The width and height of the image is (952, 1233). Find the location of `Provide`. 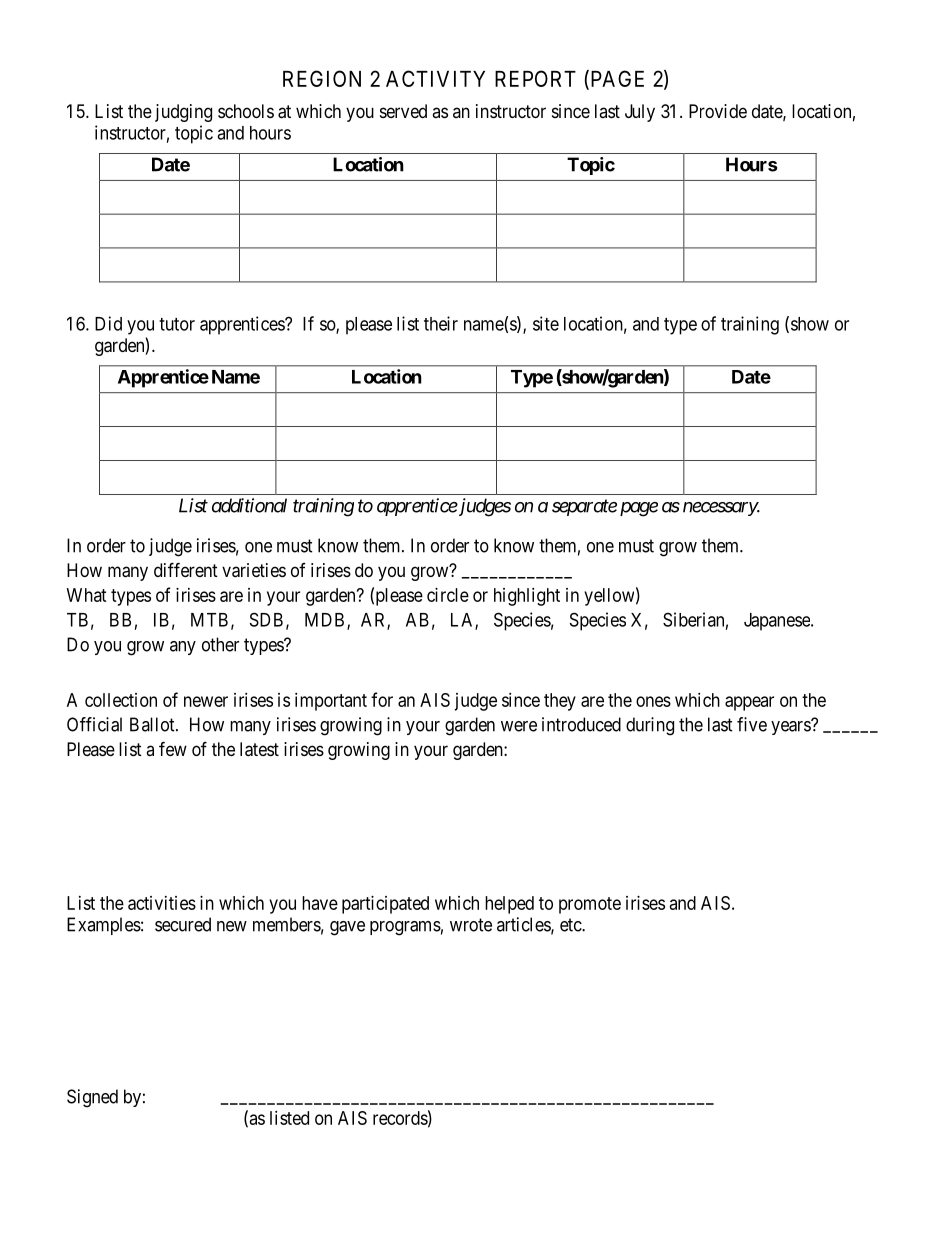

Provide is located at coordinates (718, 111).
